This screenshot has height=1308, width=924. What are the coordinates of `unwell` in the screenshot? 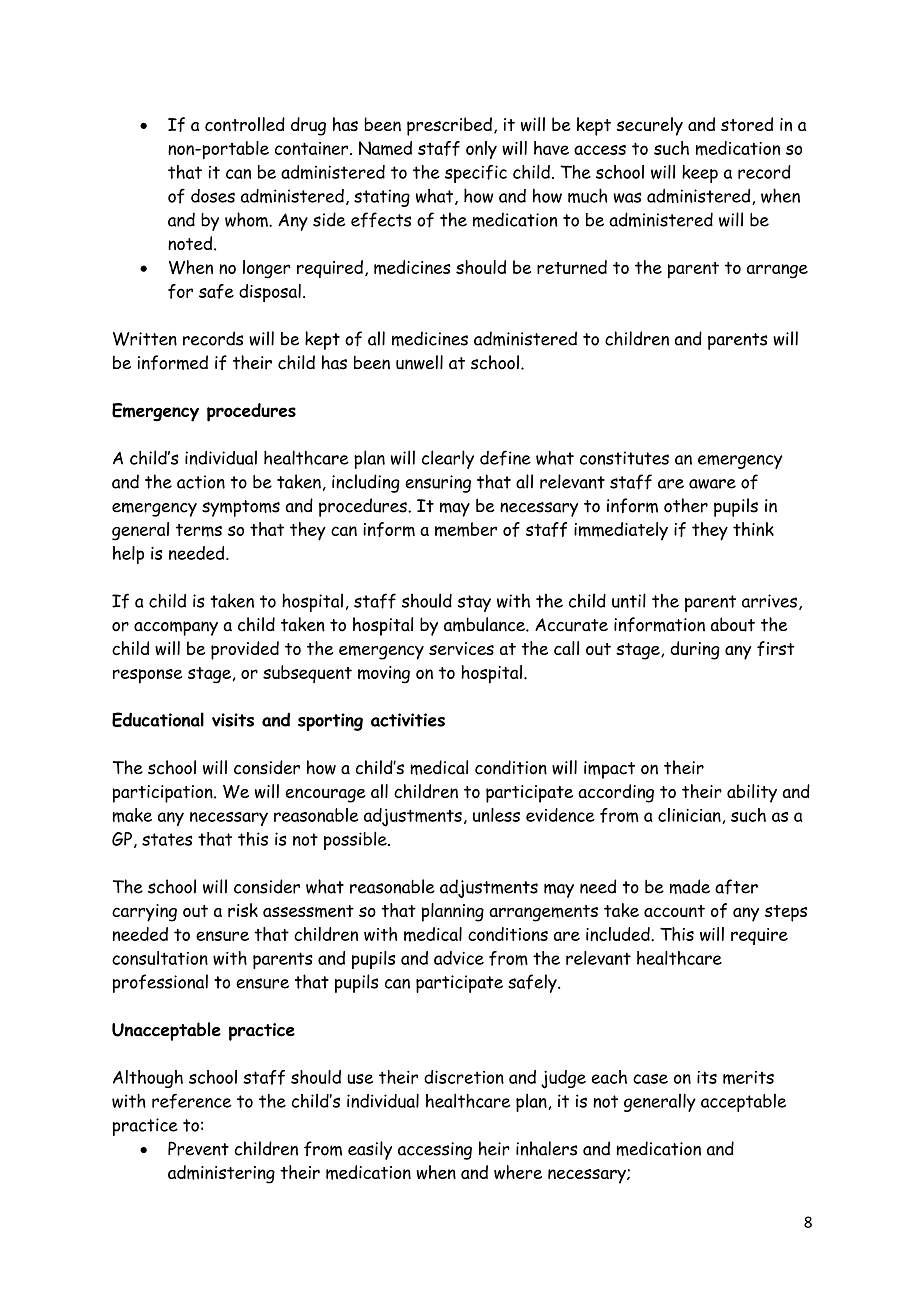 It's located at (419, 362).
